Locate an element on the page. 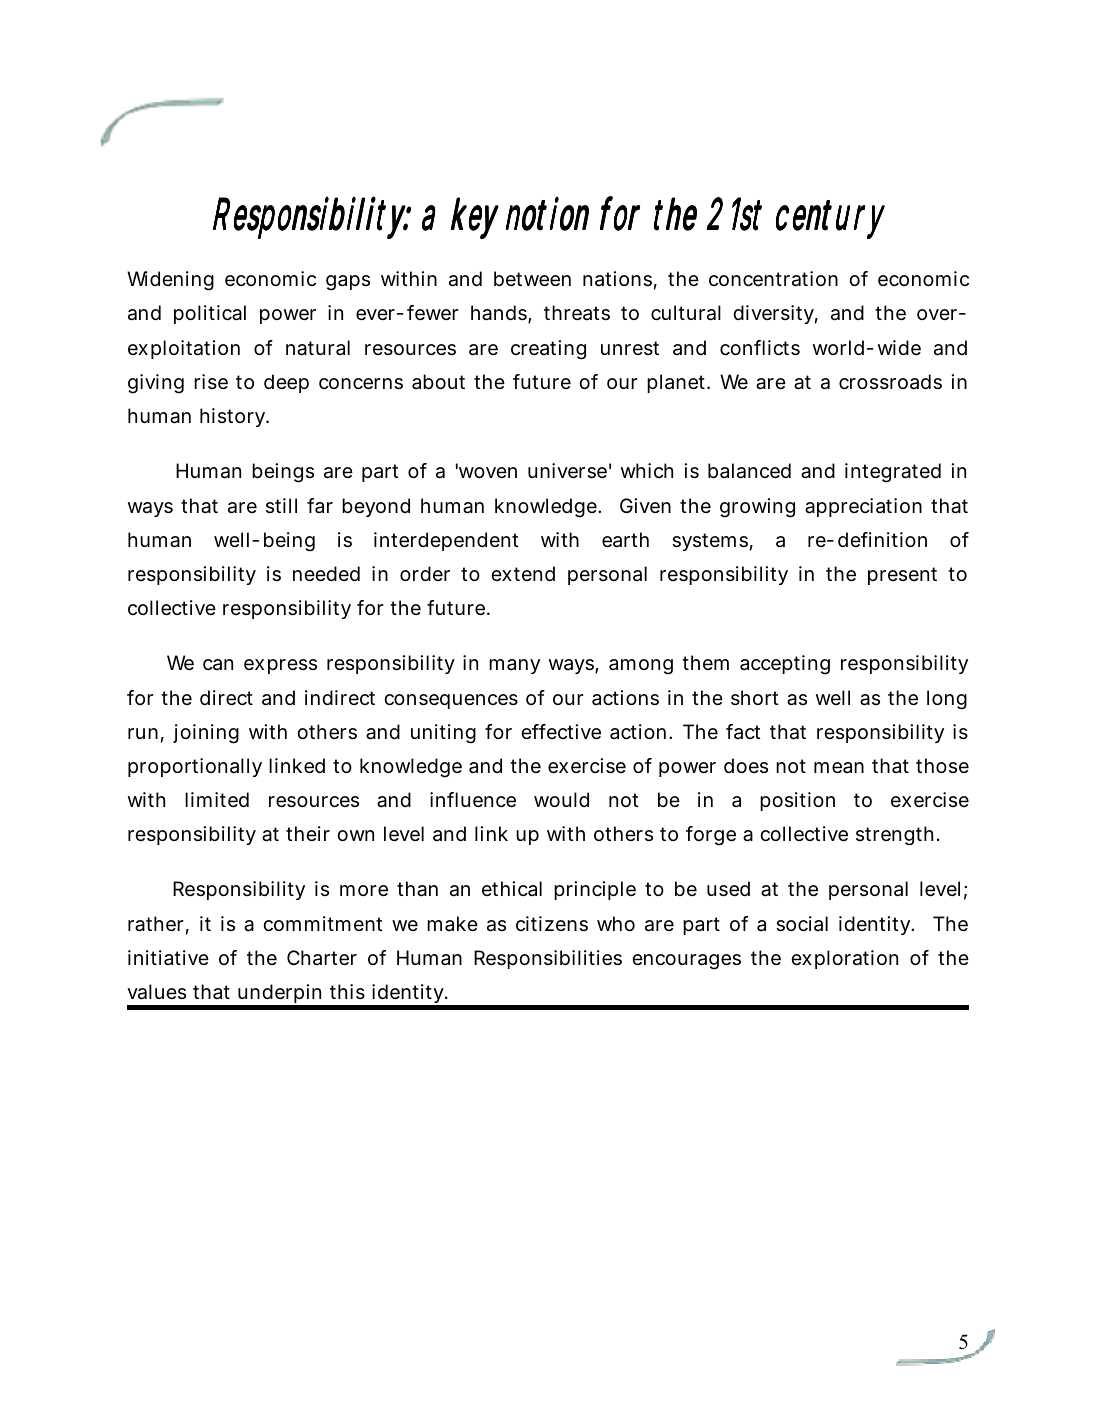  universe is located at coordinates (567, 471).
